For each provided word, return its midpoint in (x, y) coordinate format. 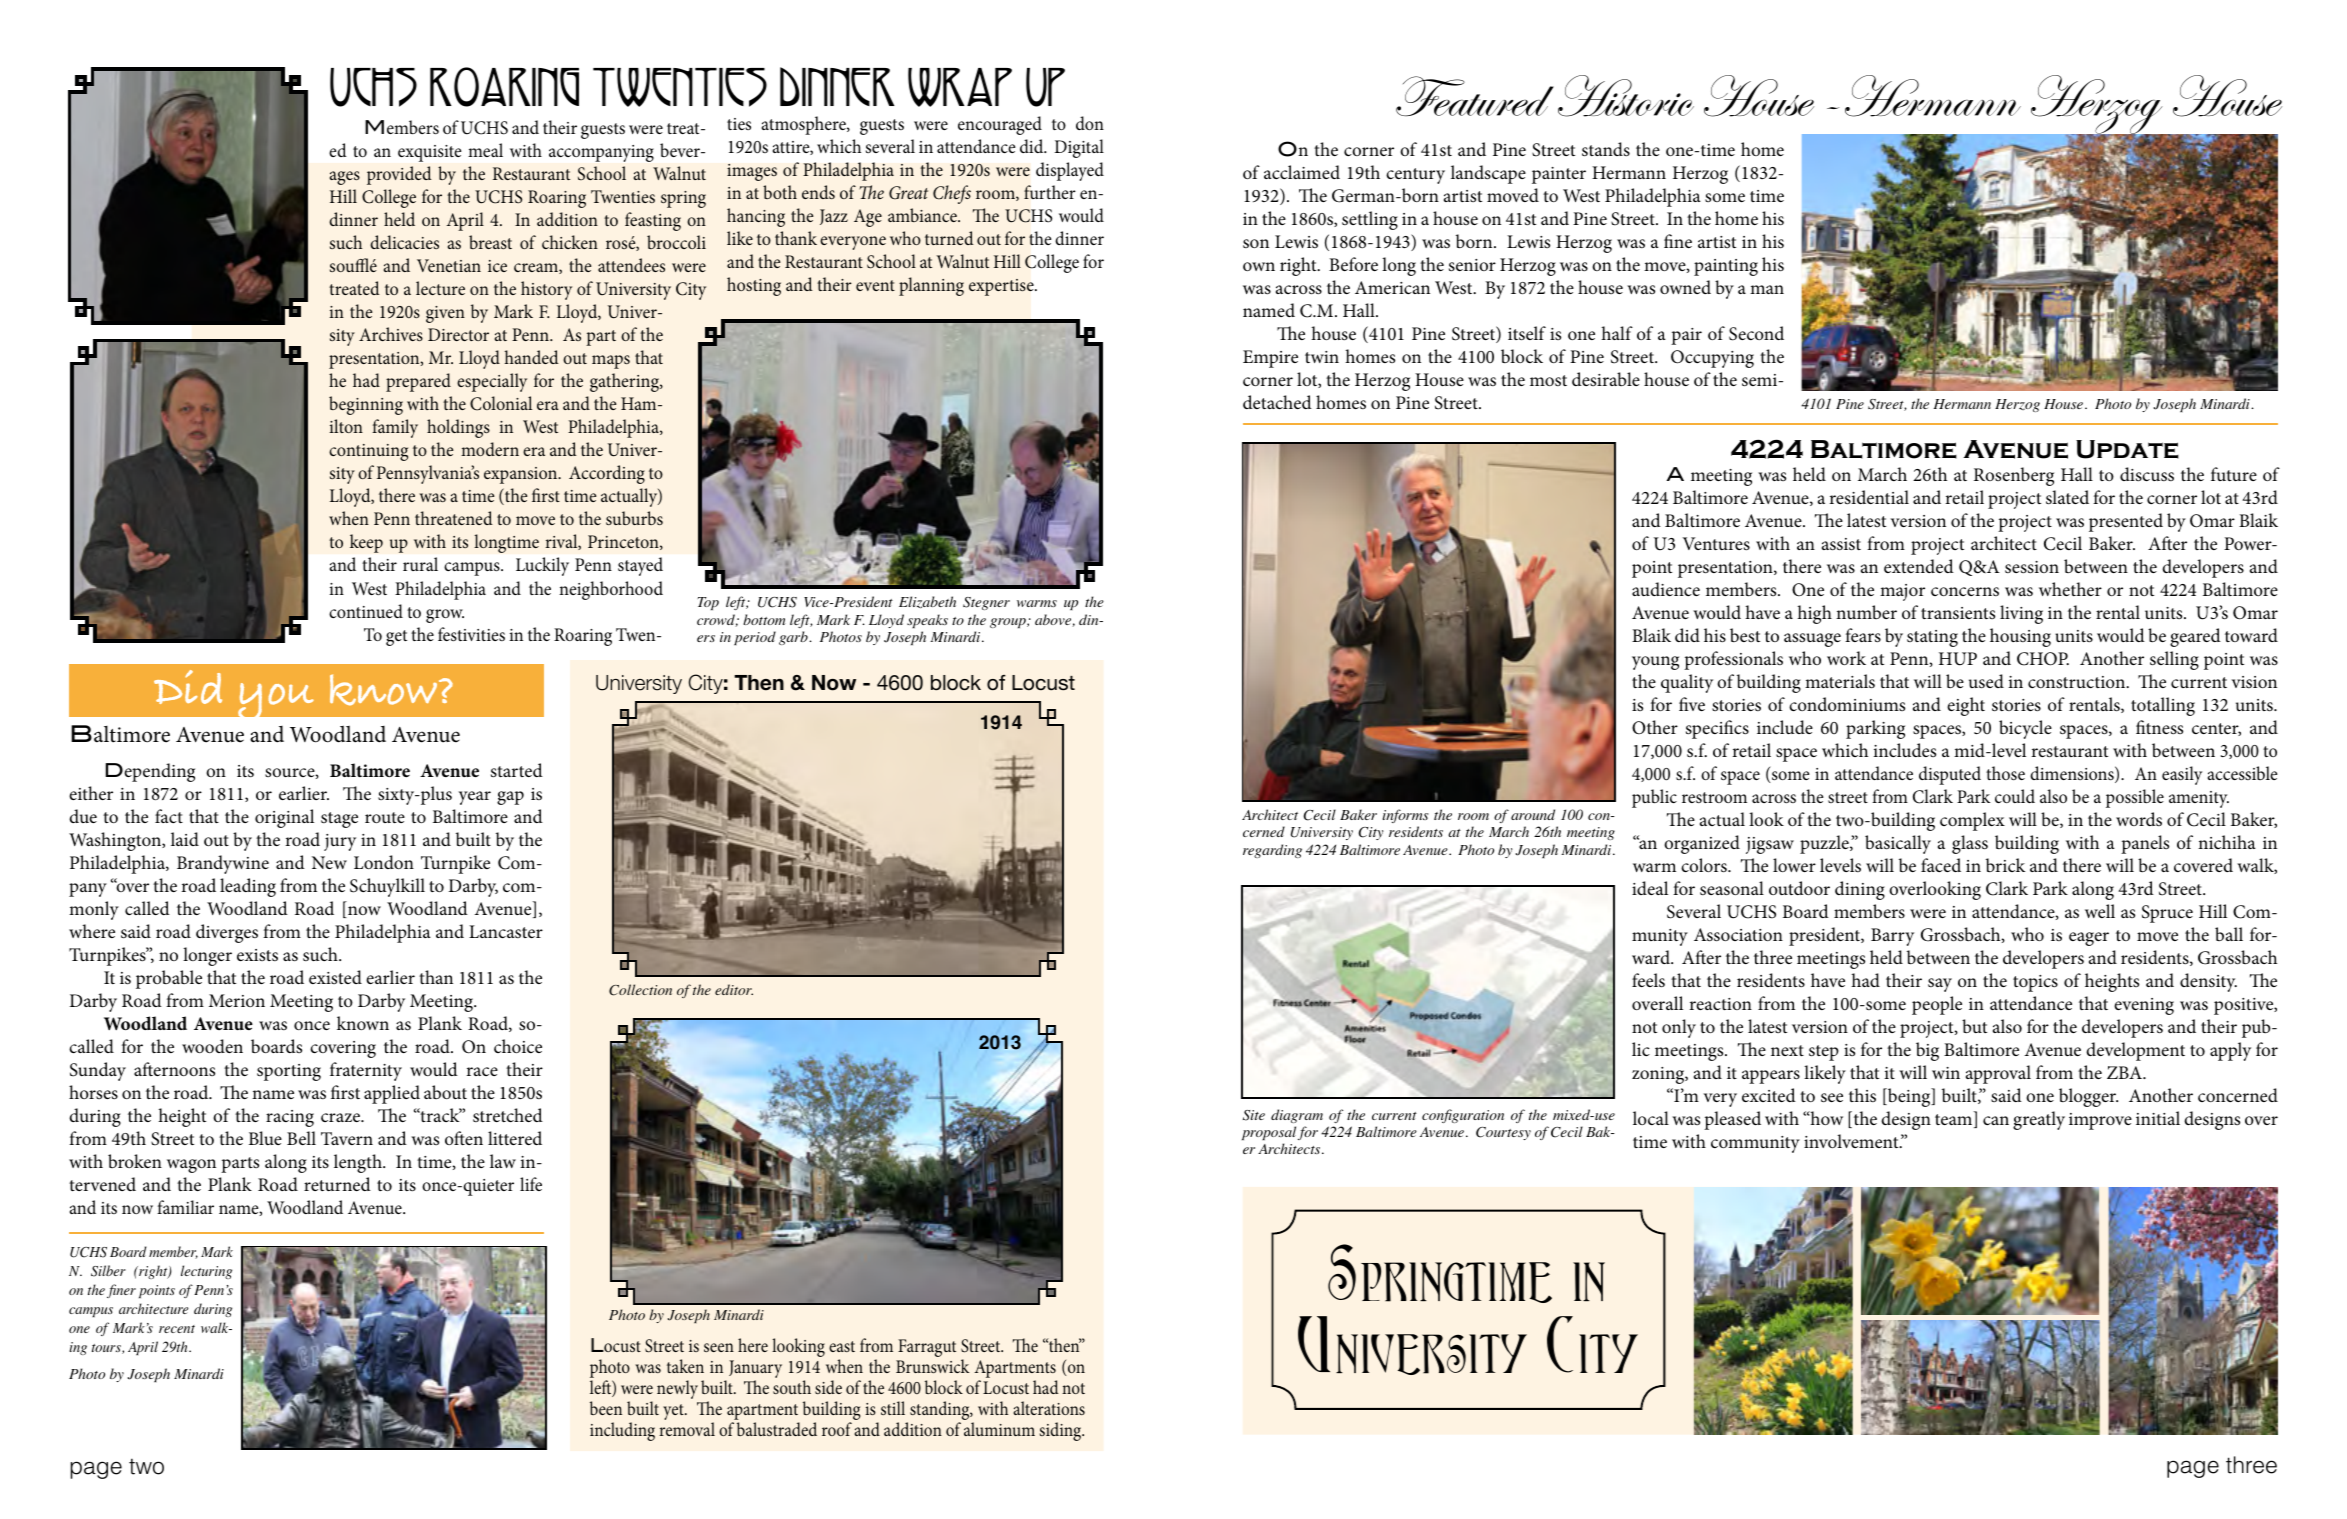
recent (177, 1329)
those (2005, 773)
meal (485, 150)
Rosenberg (2014, 476)
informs (1406, 816)
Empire (1270, 359)
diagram (1297, 1116)
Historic (1626, 96)
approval (1998, 1074)
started (517, 770)
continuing (368, 452)
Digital (1079, 148)
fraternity (366, 1071)
